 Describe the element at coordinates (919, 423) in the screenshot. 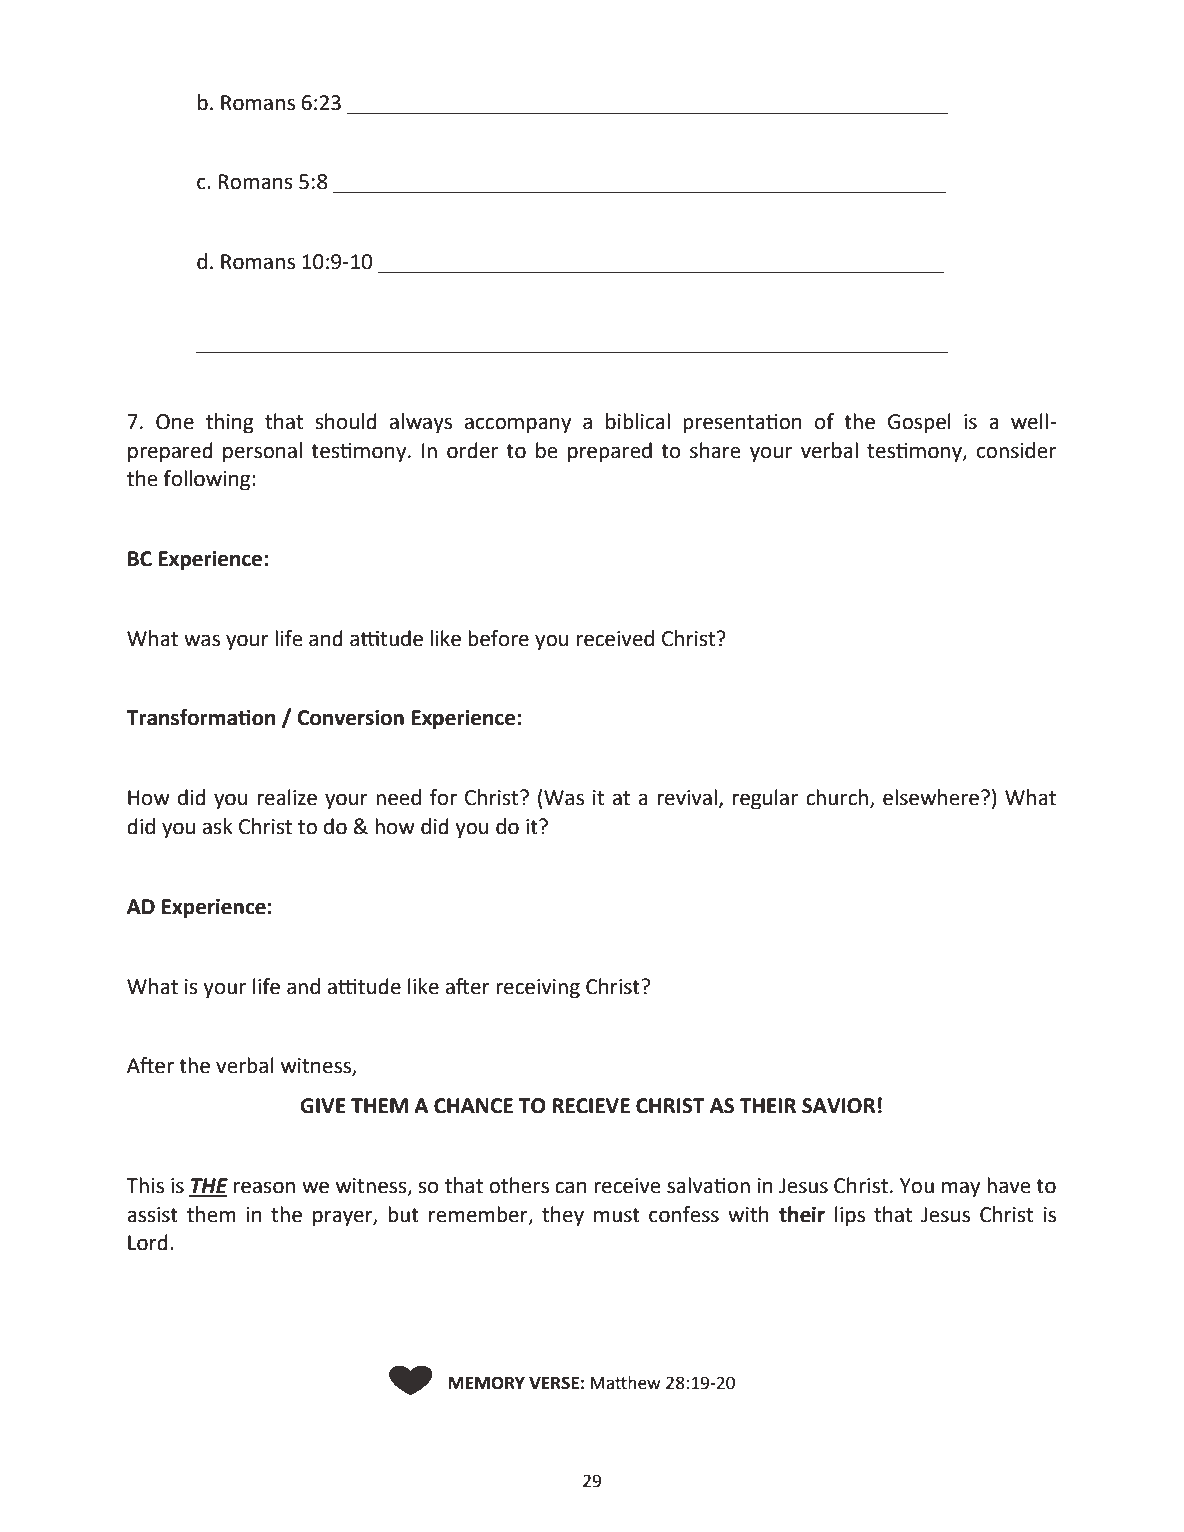

I see `Gospel` at that location.
